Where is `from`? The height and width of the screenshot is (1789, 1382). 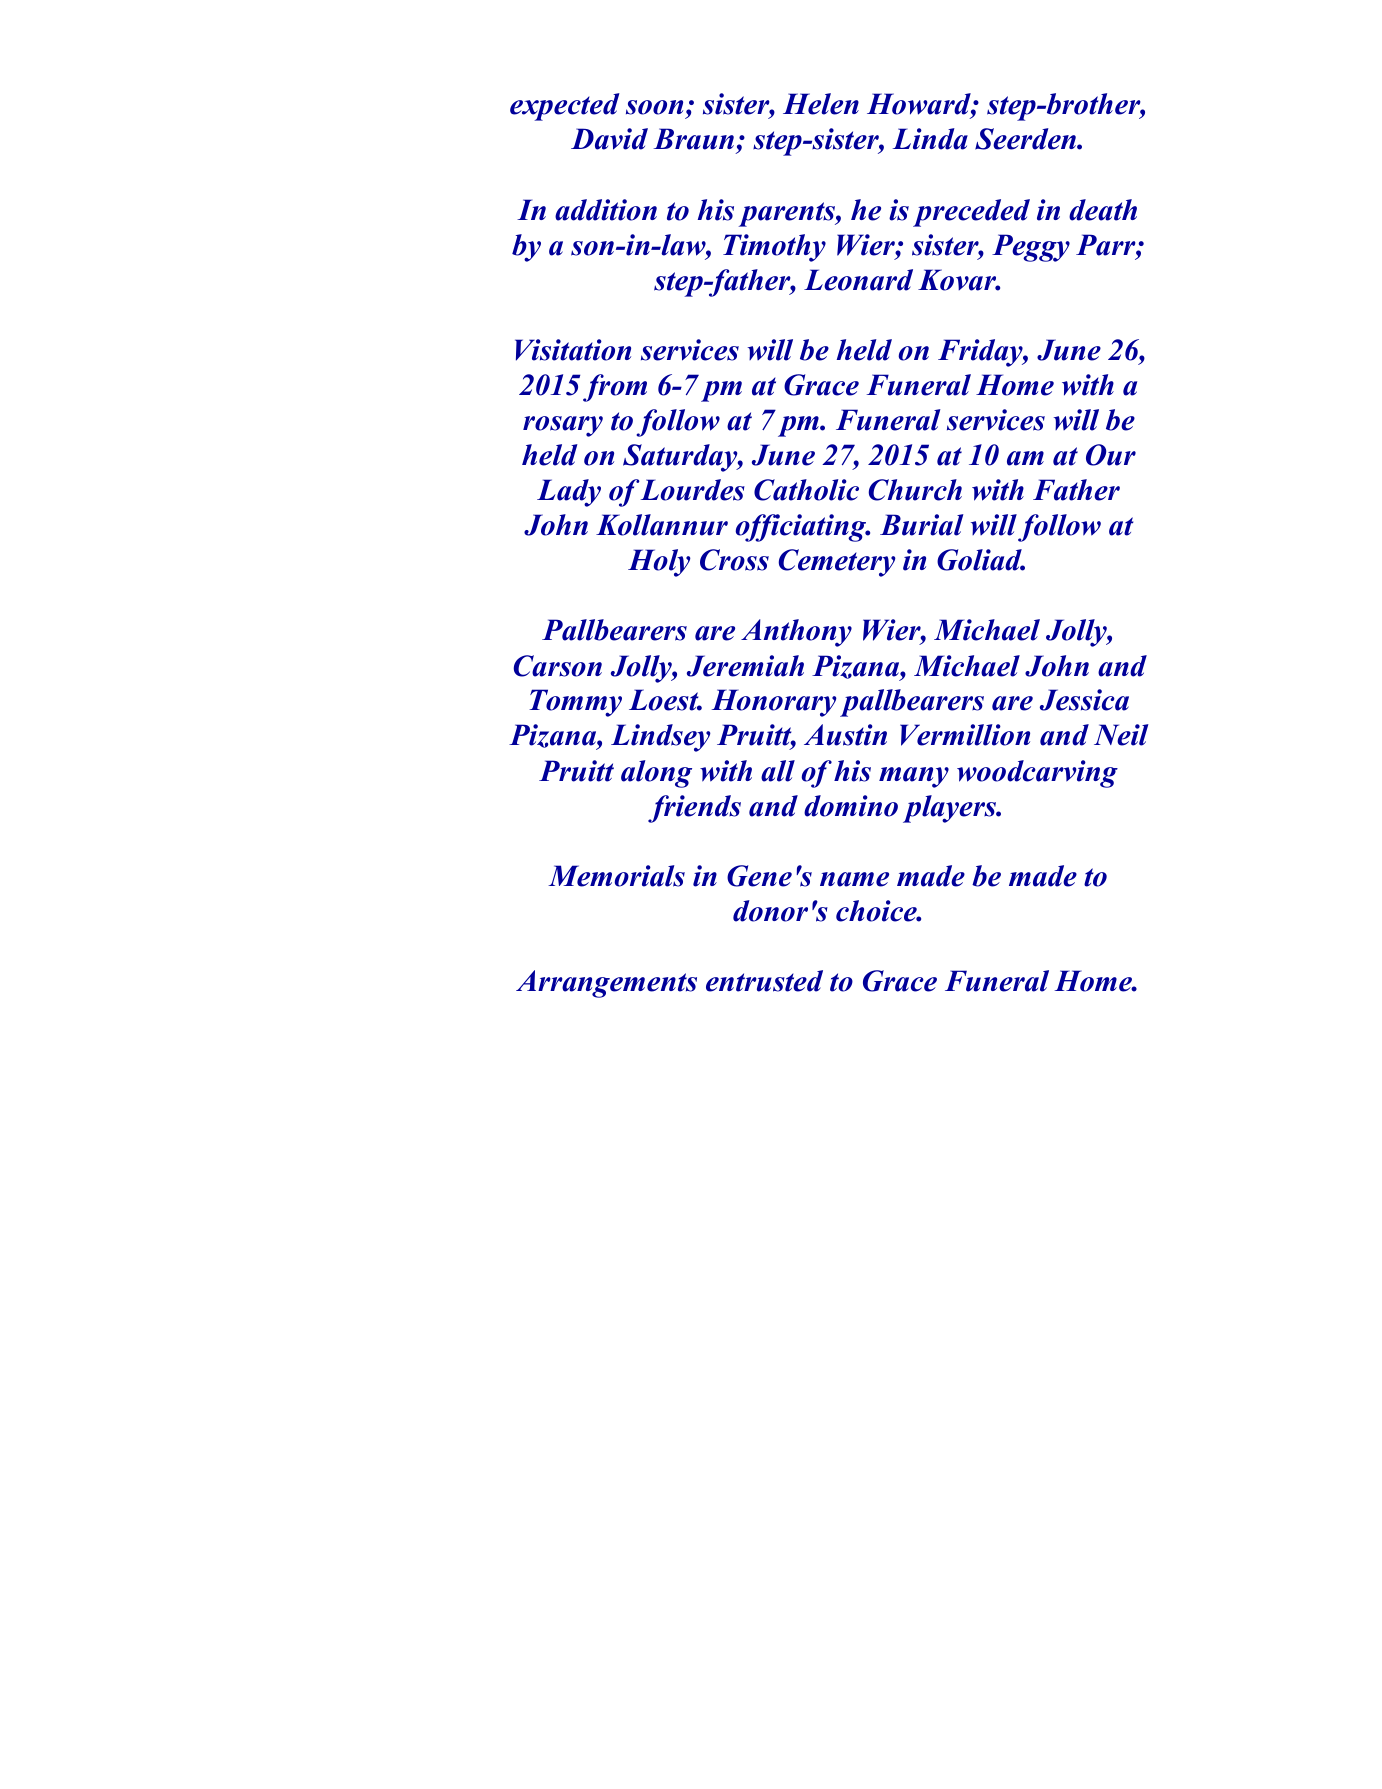 from is located at coordinates (615, 388).
